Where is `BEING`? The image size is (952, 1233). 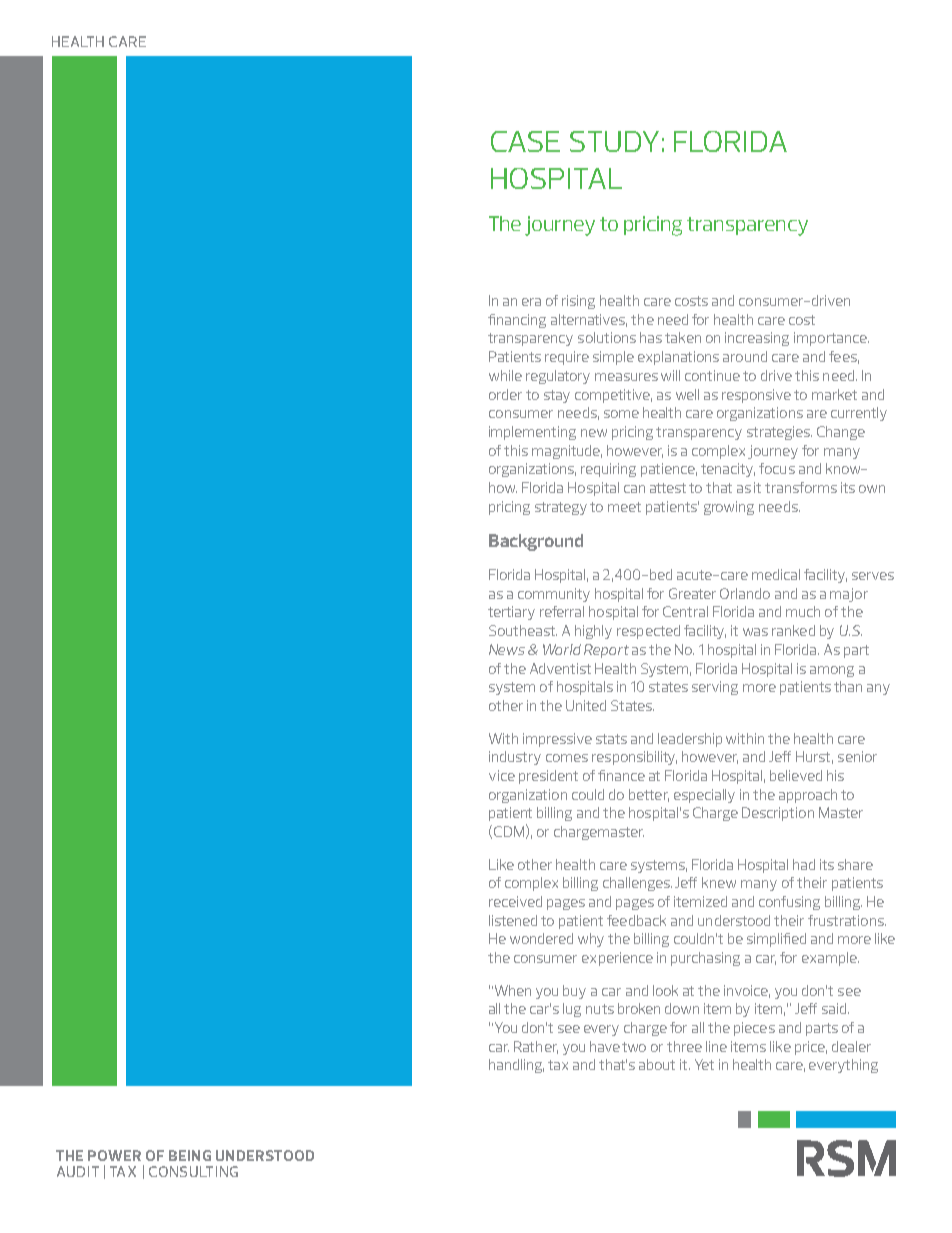
BEING is located at coordinates (190, 1155).
